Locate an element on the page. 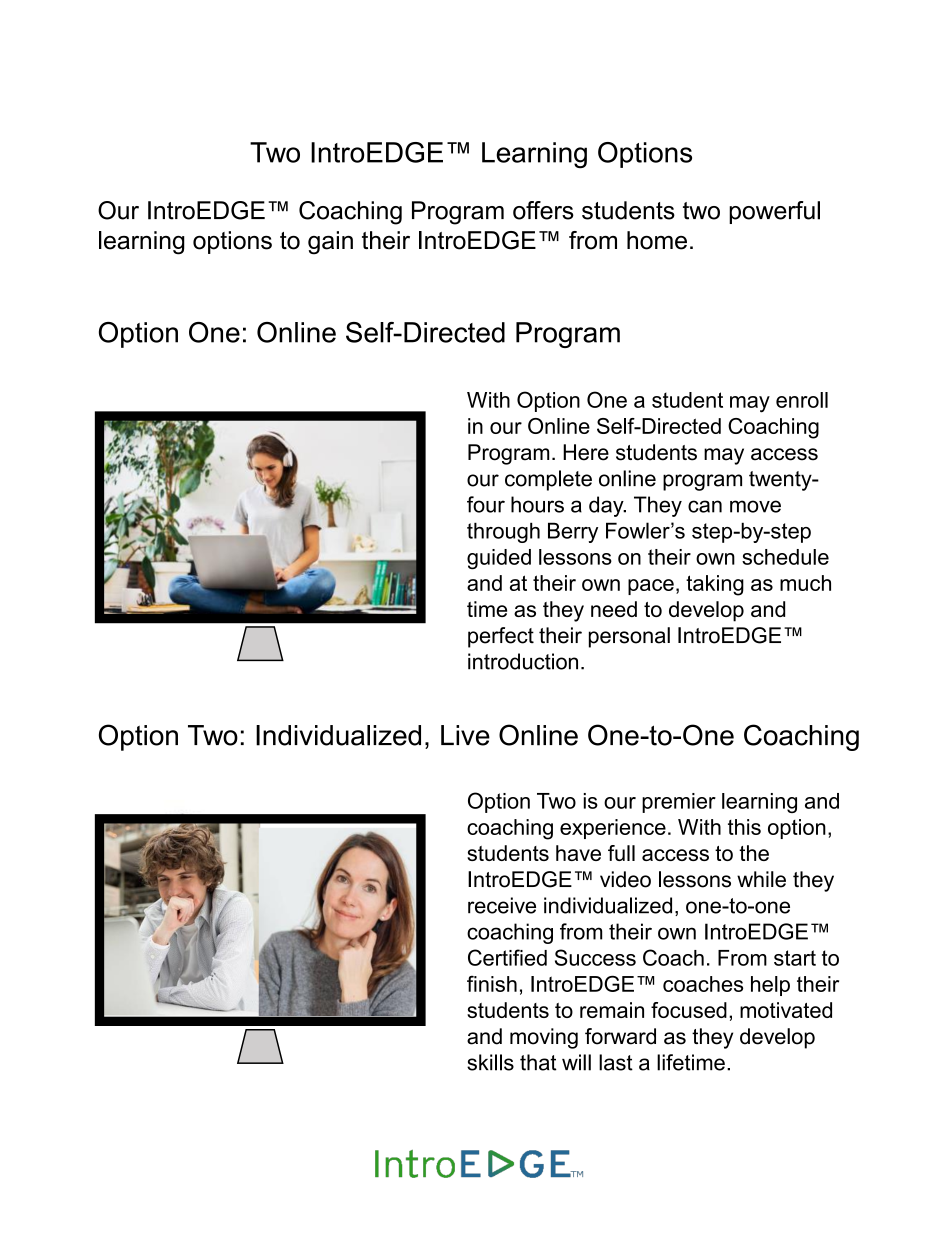 This image has width=952, height=1233. home is located at coordinates (657, 240).
